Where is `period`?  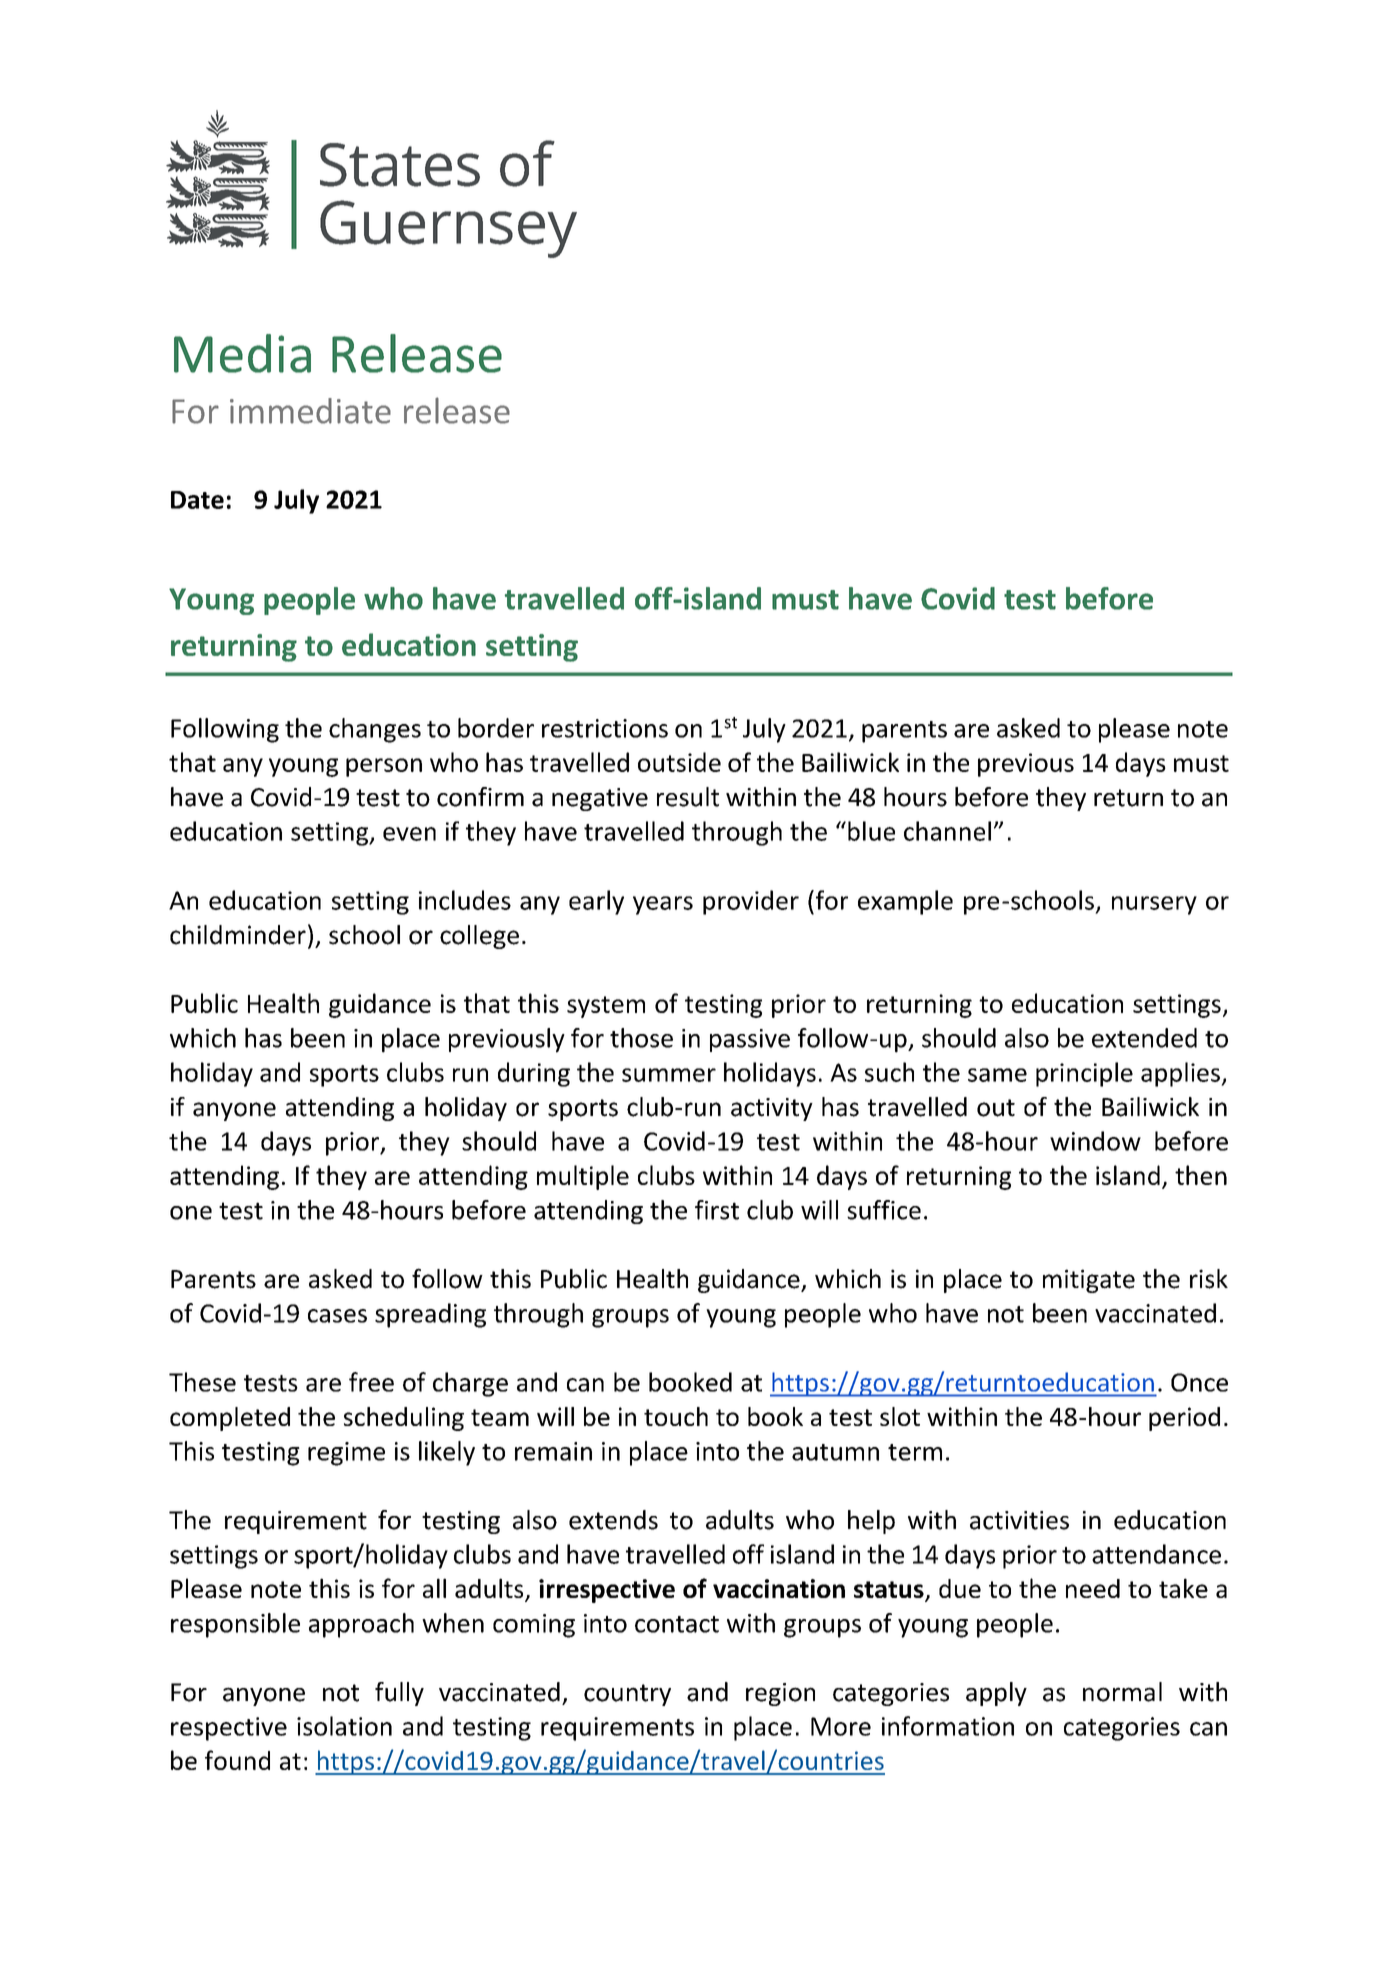
period is located at coordinates (1184, 1419).
